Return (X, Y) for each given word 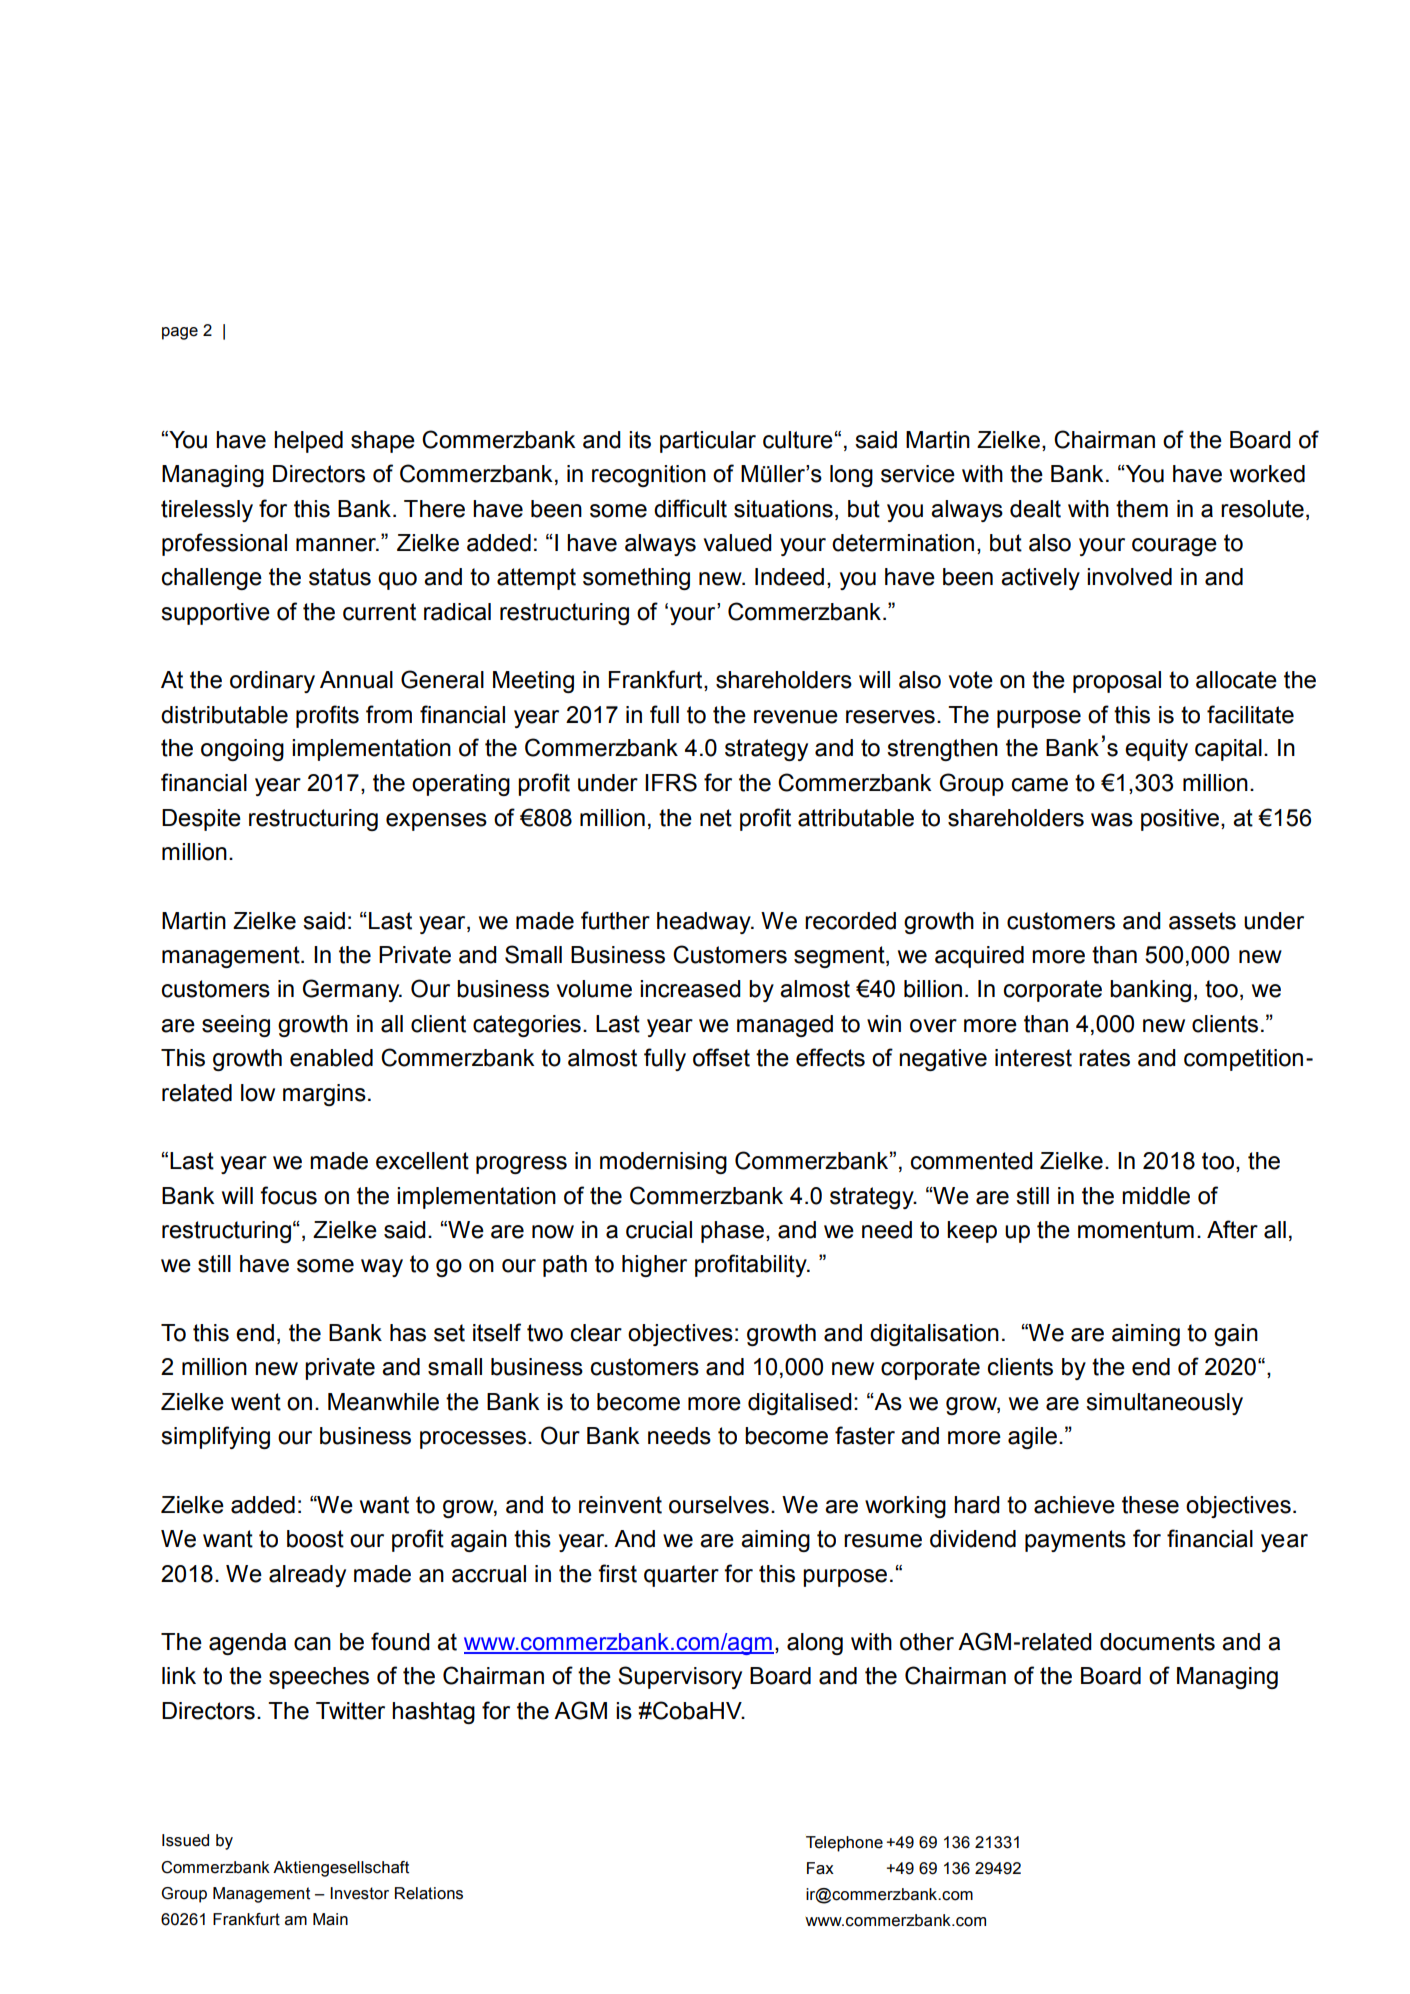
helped (308, 442)
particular (708, 442)
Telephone (844, 1844)
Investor (359, 1893)
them (1142, 509)
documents (1157, 1642)
